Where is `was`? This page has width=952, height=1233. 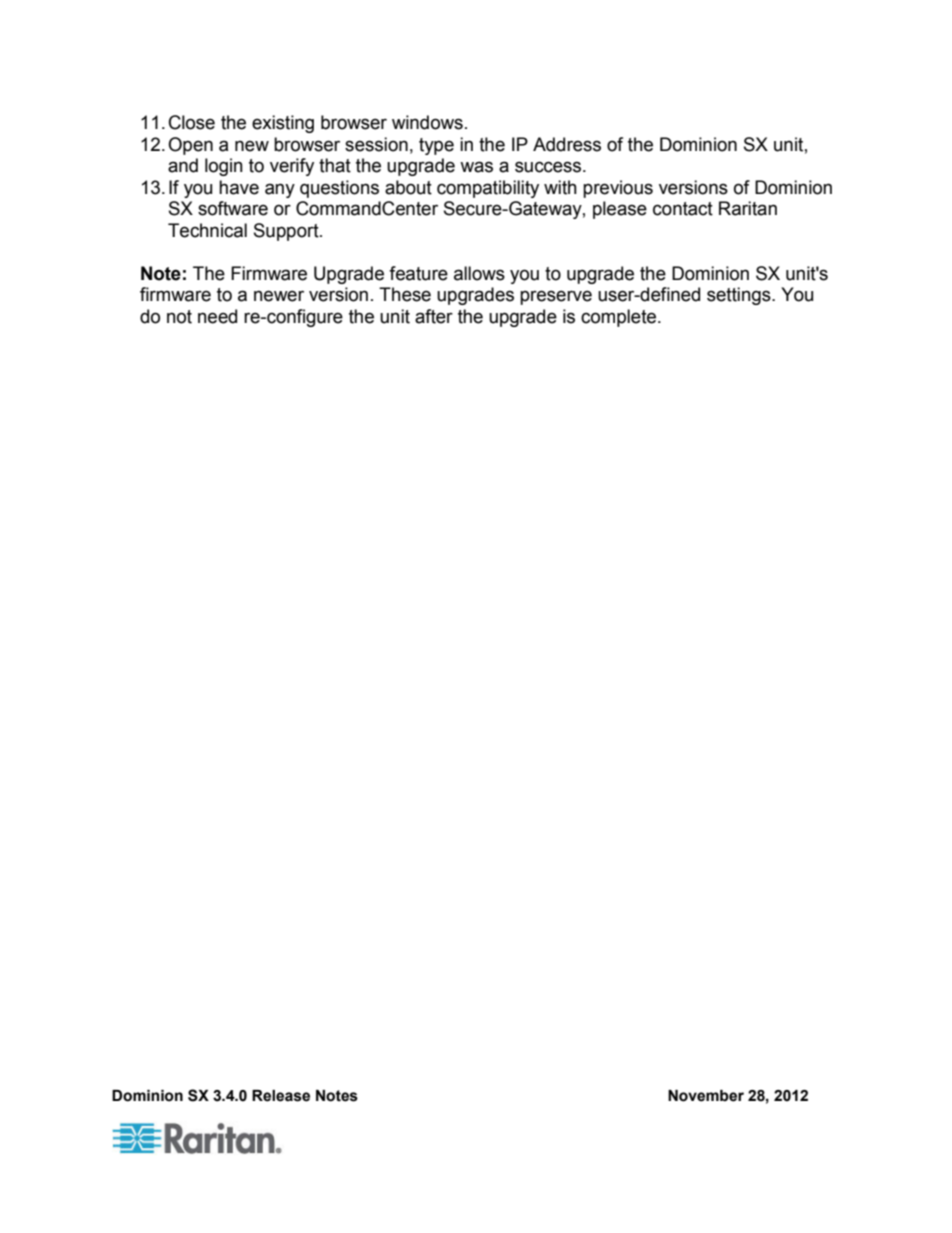
was is located at coordinates (476, 167).
